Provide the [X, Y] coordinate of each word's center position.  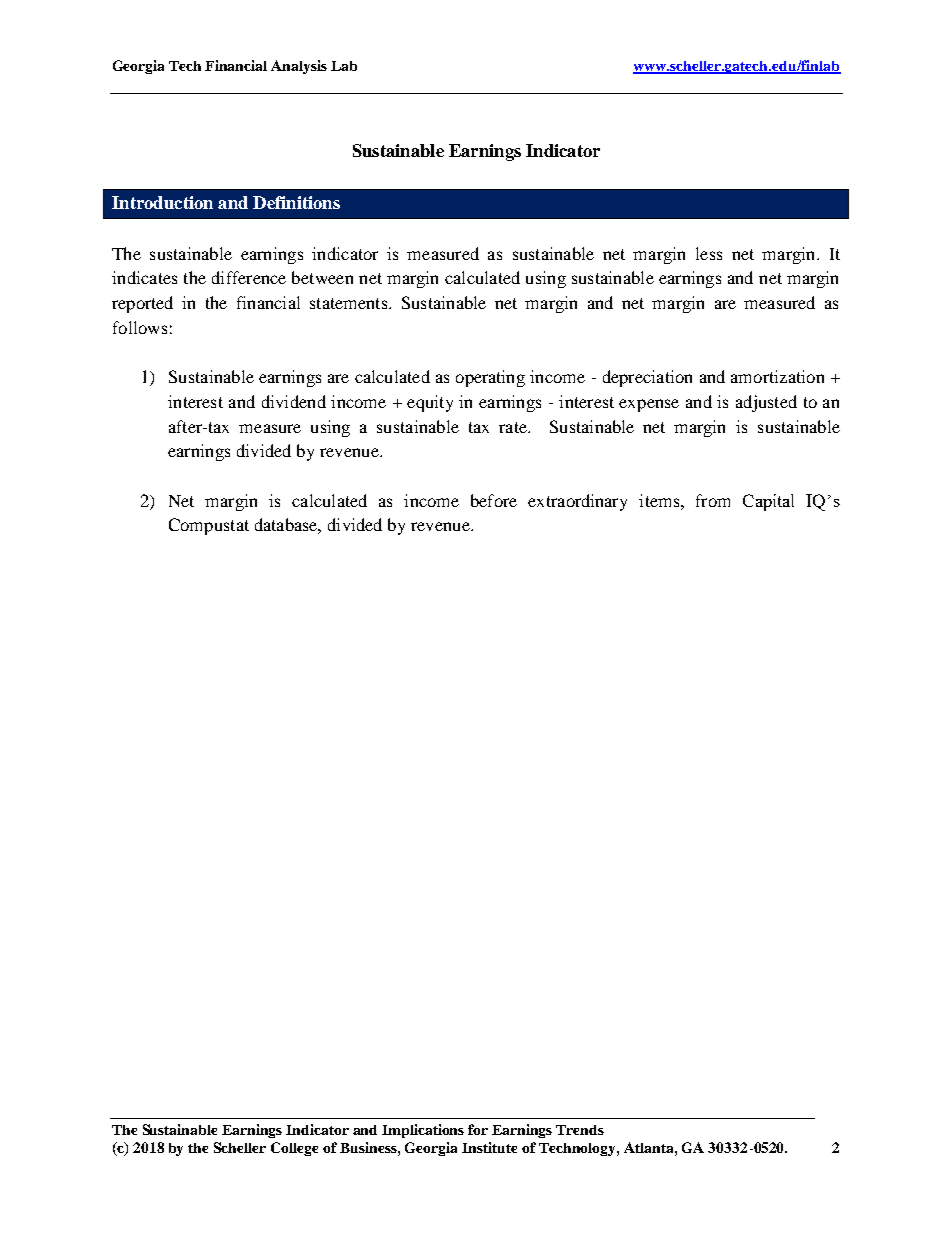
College [294, 1149]
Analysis [299, 67]
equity [430, 403]
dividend [294, 401]
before [494, 500]
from [713, 500]
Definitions [296, 202]
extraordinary [577, 502]
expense [649, 405]
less [709, 253]
